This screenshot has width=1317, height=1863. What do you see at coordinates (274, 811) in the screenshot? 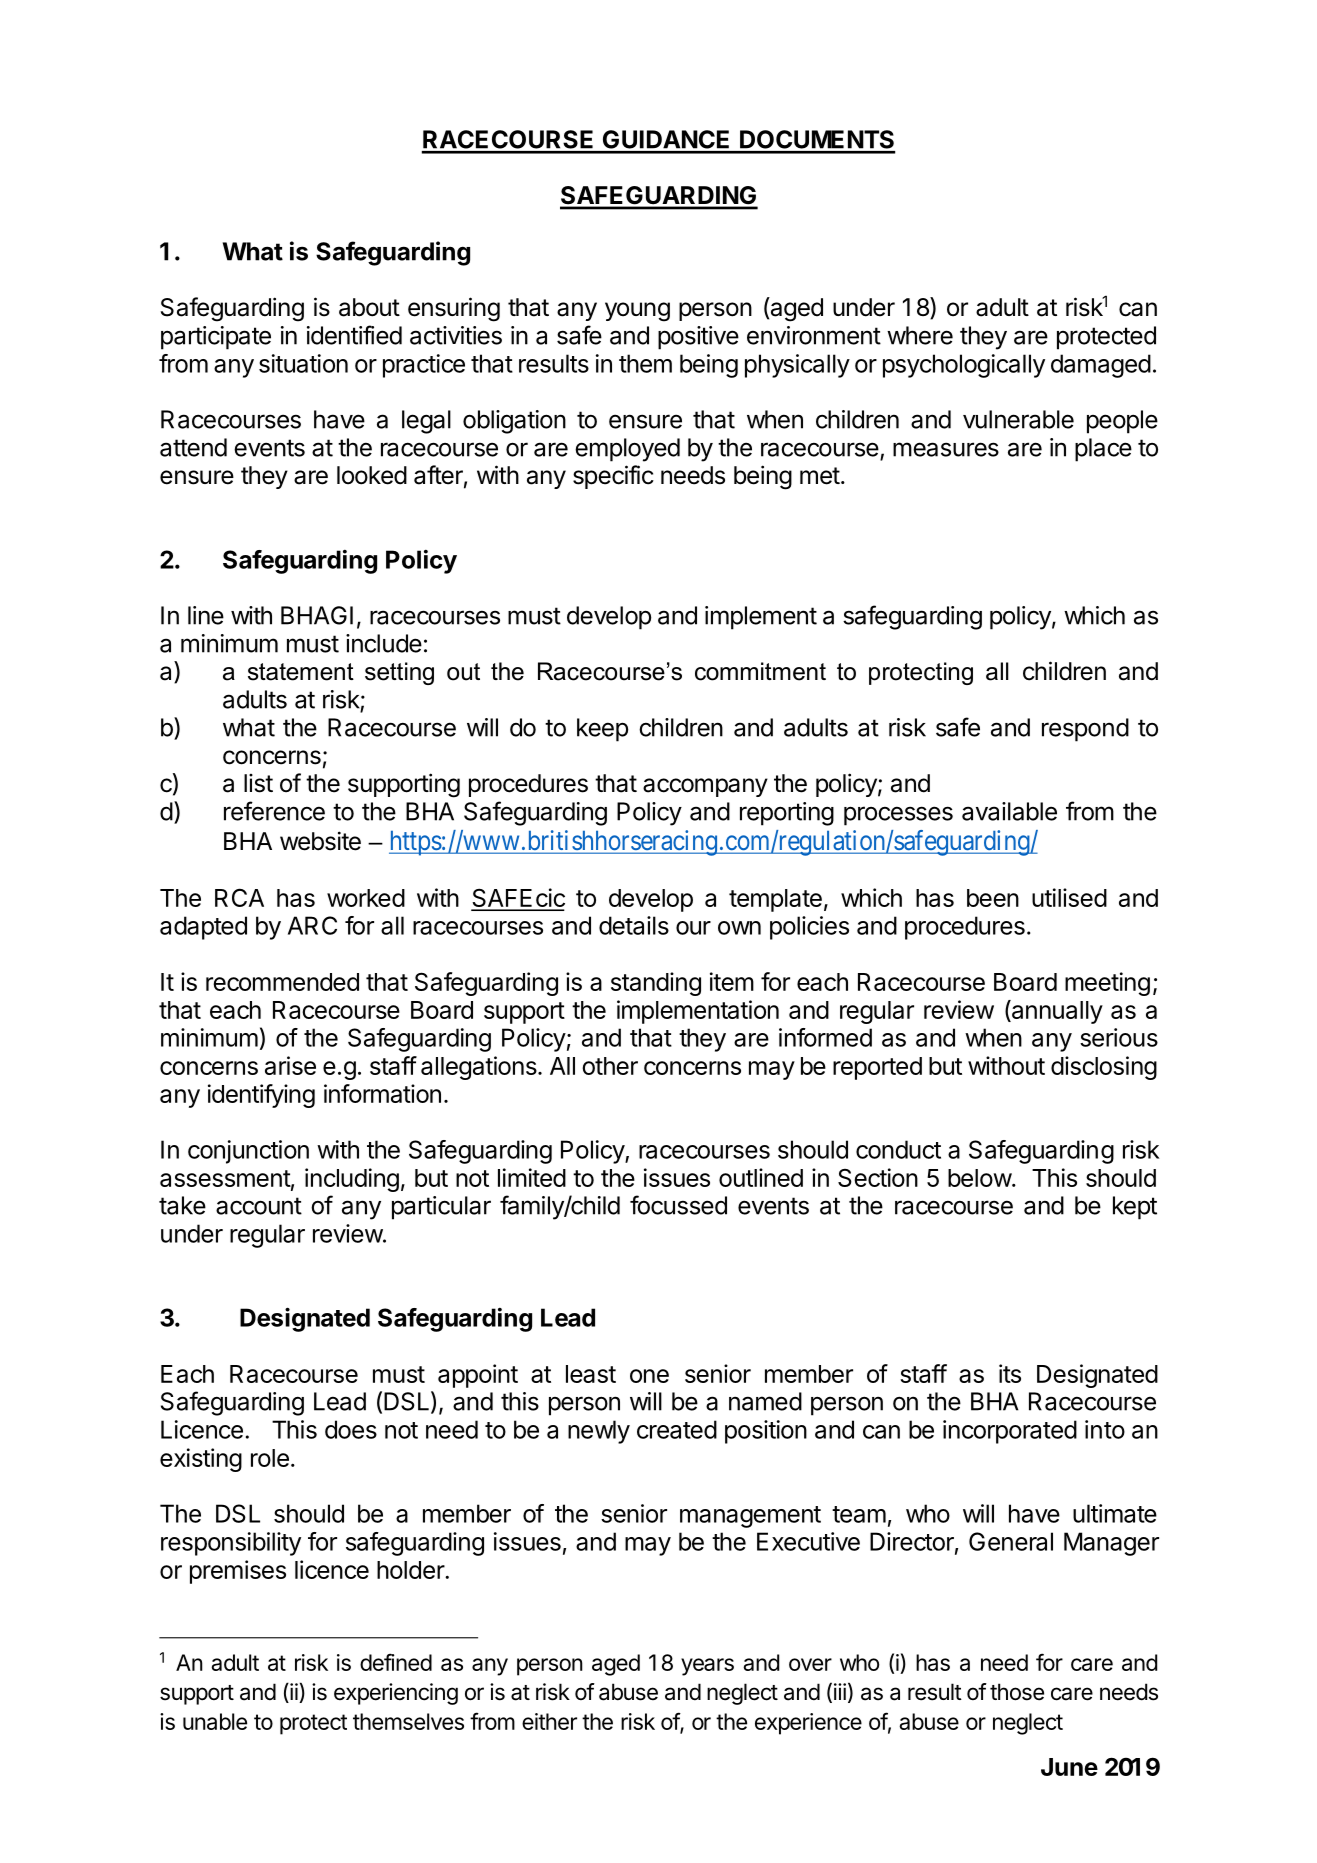
I see `reference` at bounding box center [274, 811].
